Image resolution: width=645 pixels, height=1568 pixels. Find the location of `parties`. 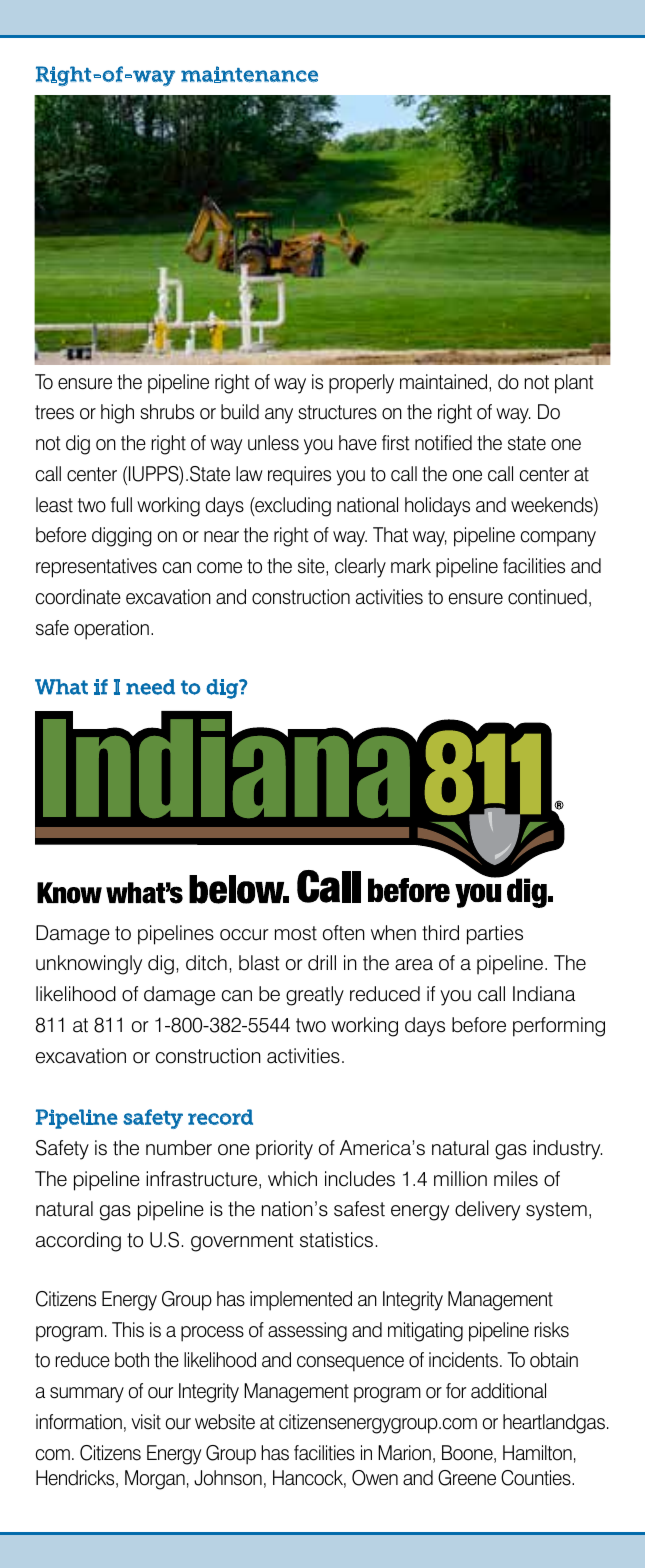

parties is located at coordinates (495, 935).
